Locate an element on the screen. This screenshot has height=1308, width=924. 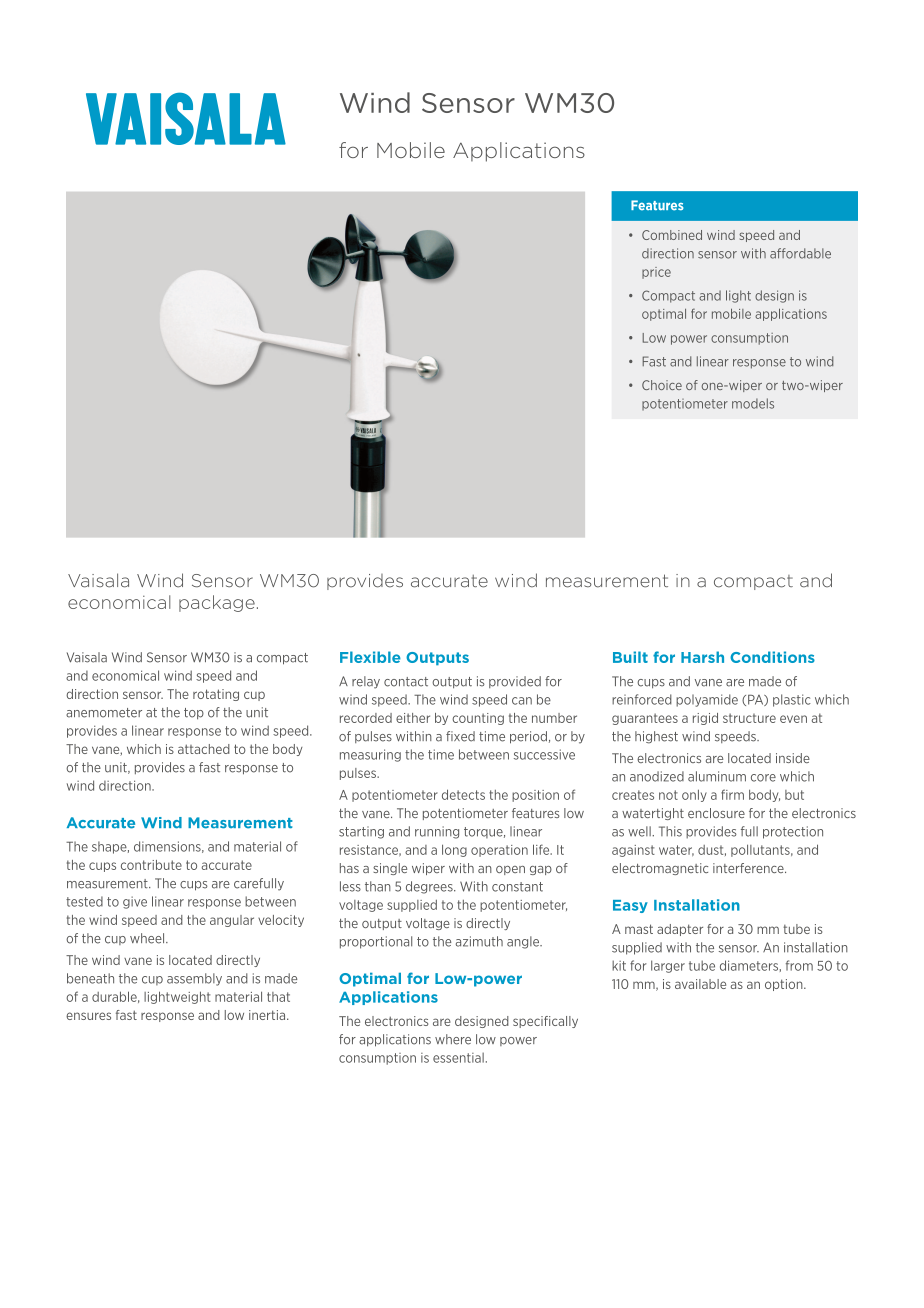
price is located at coordinates (656, 273).
